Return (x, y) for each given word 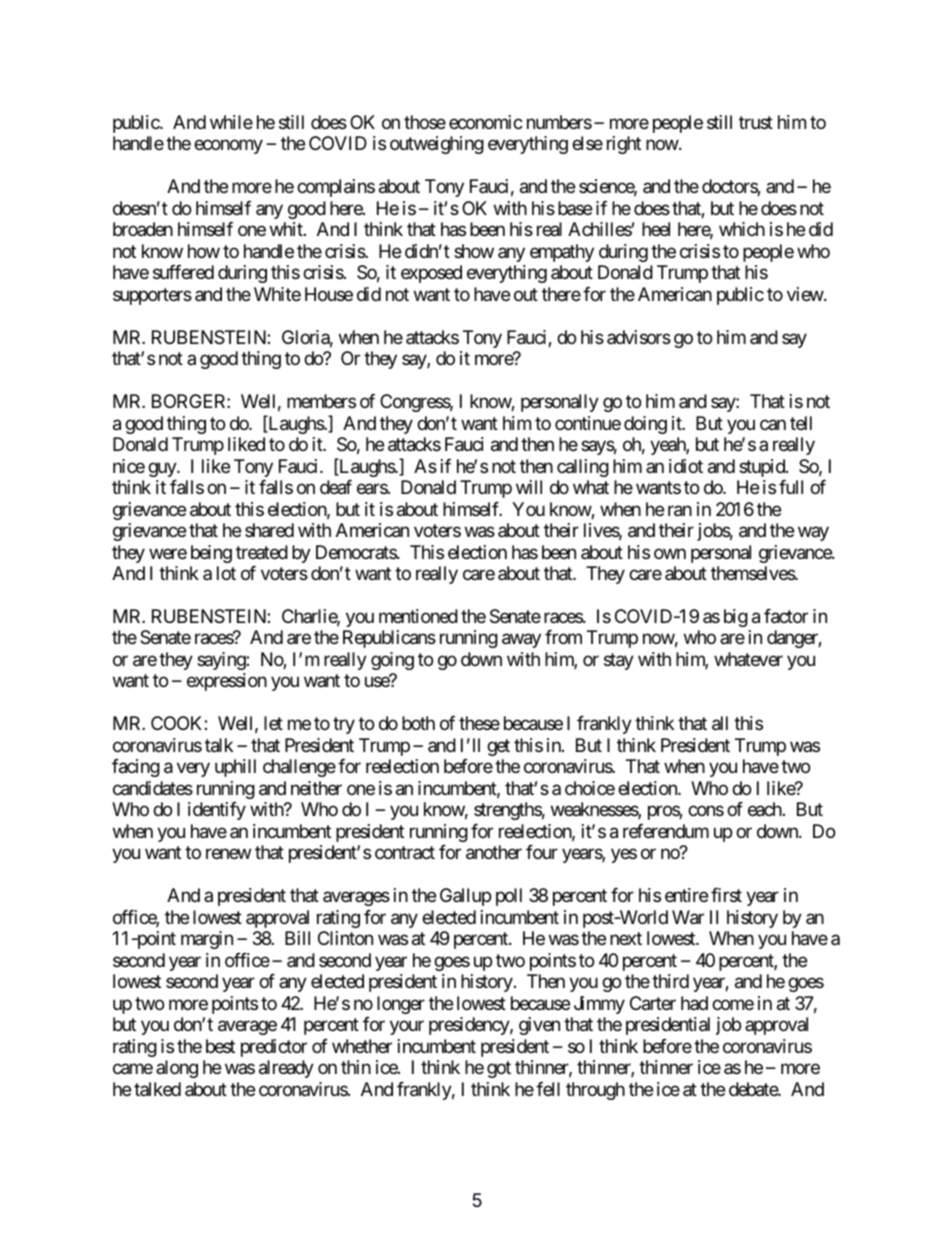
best (220, 1046)
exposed (431, 274)
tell (801, 423)
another (494, 852)
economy (228, 147)
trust (756, 122)
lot (226, 573)
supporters (152, 296)
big (736, 618)
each (766, 809)
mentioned (418, 616)
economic (486, 122)
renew (228, 854)
